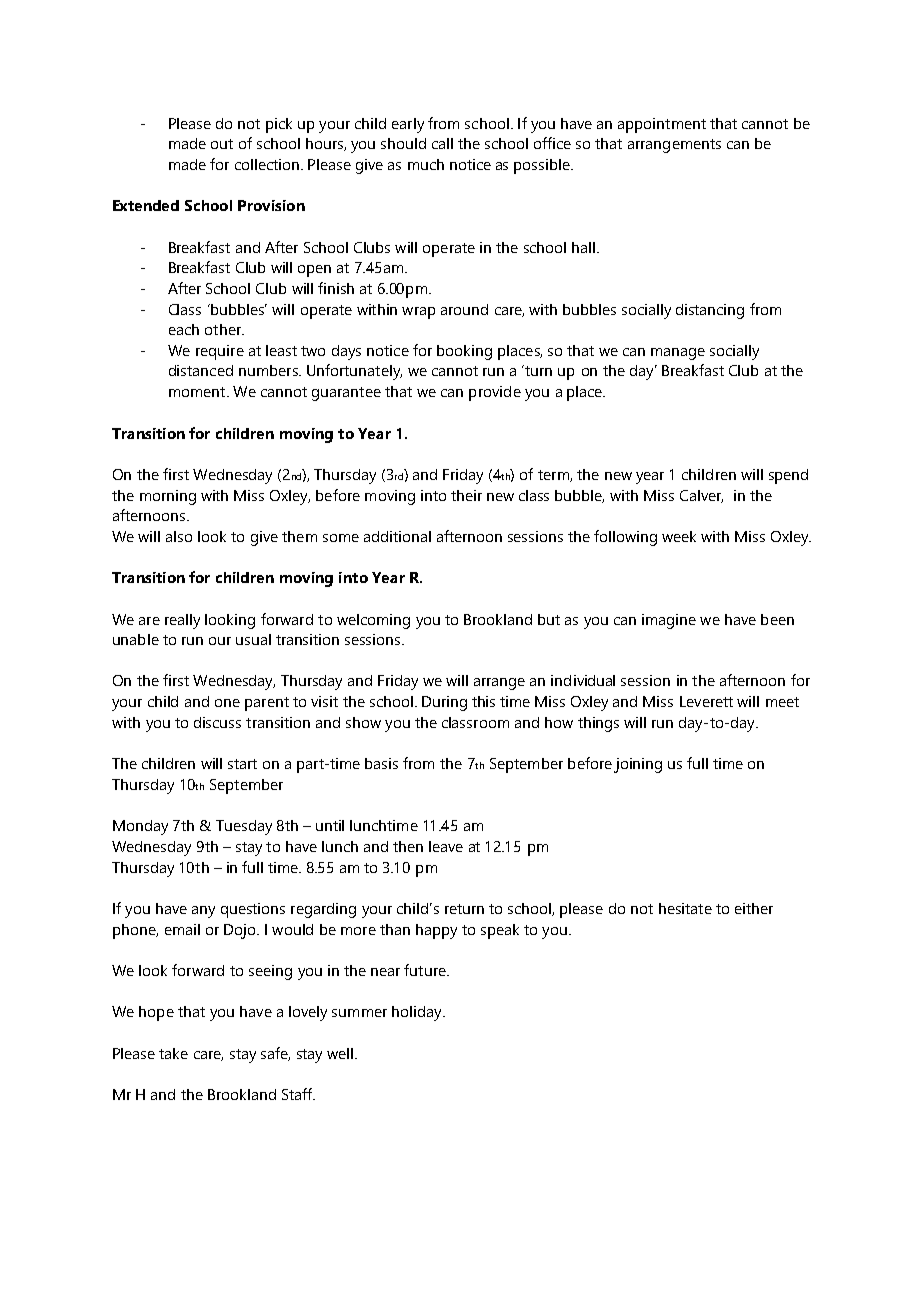  I want to click on appointment, so click(662, 125).
